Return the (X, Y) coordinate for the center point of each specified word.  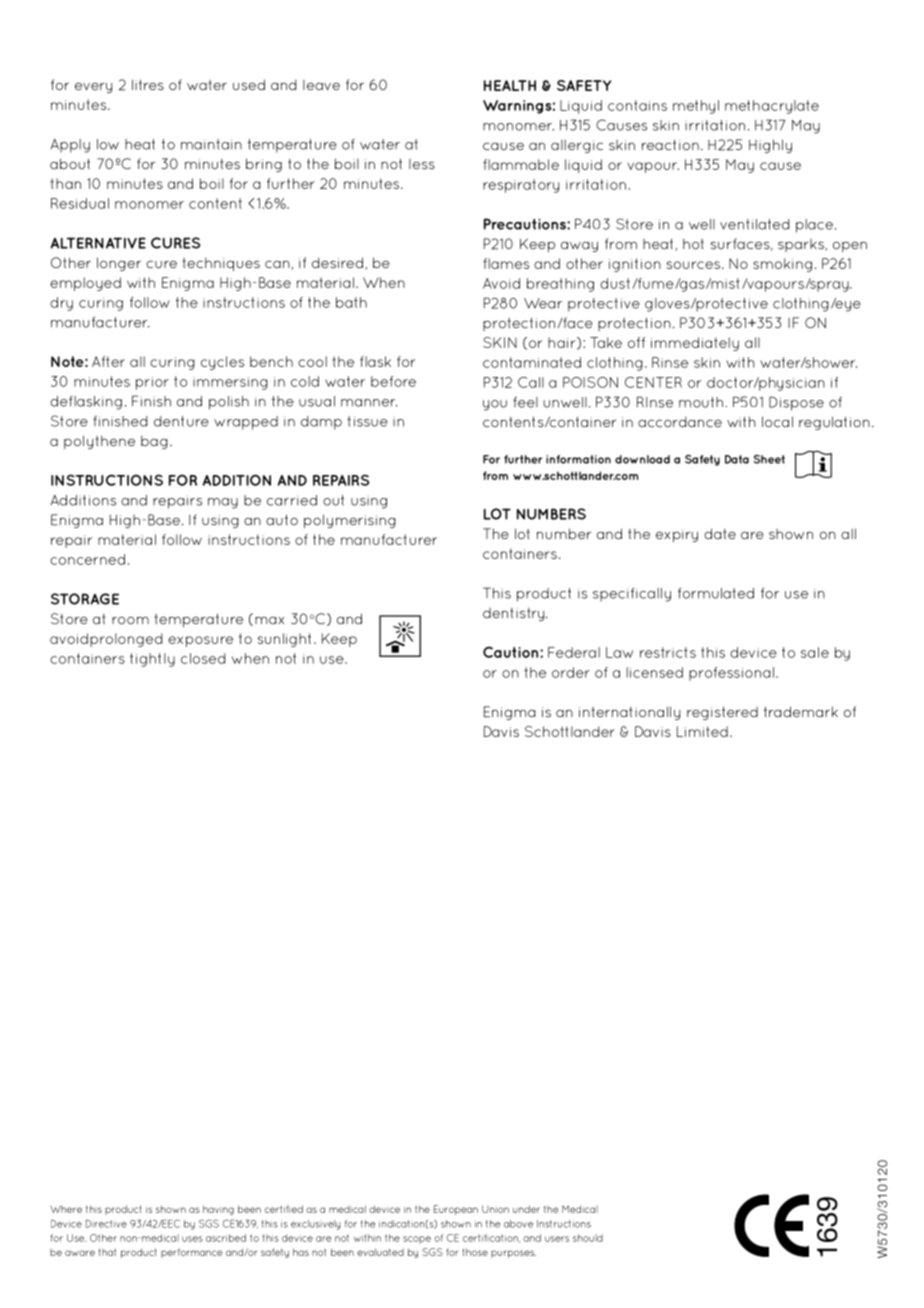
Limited (702, 731)
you (495, 405)
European (456, 1210)
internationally (629, 713)
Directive (106, 1224)
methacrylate (772, 107)
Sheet (769, 459)
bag (154, 442)
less (422, 164)
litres (148, 84)
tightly (152, 660)
